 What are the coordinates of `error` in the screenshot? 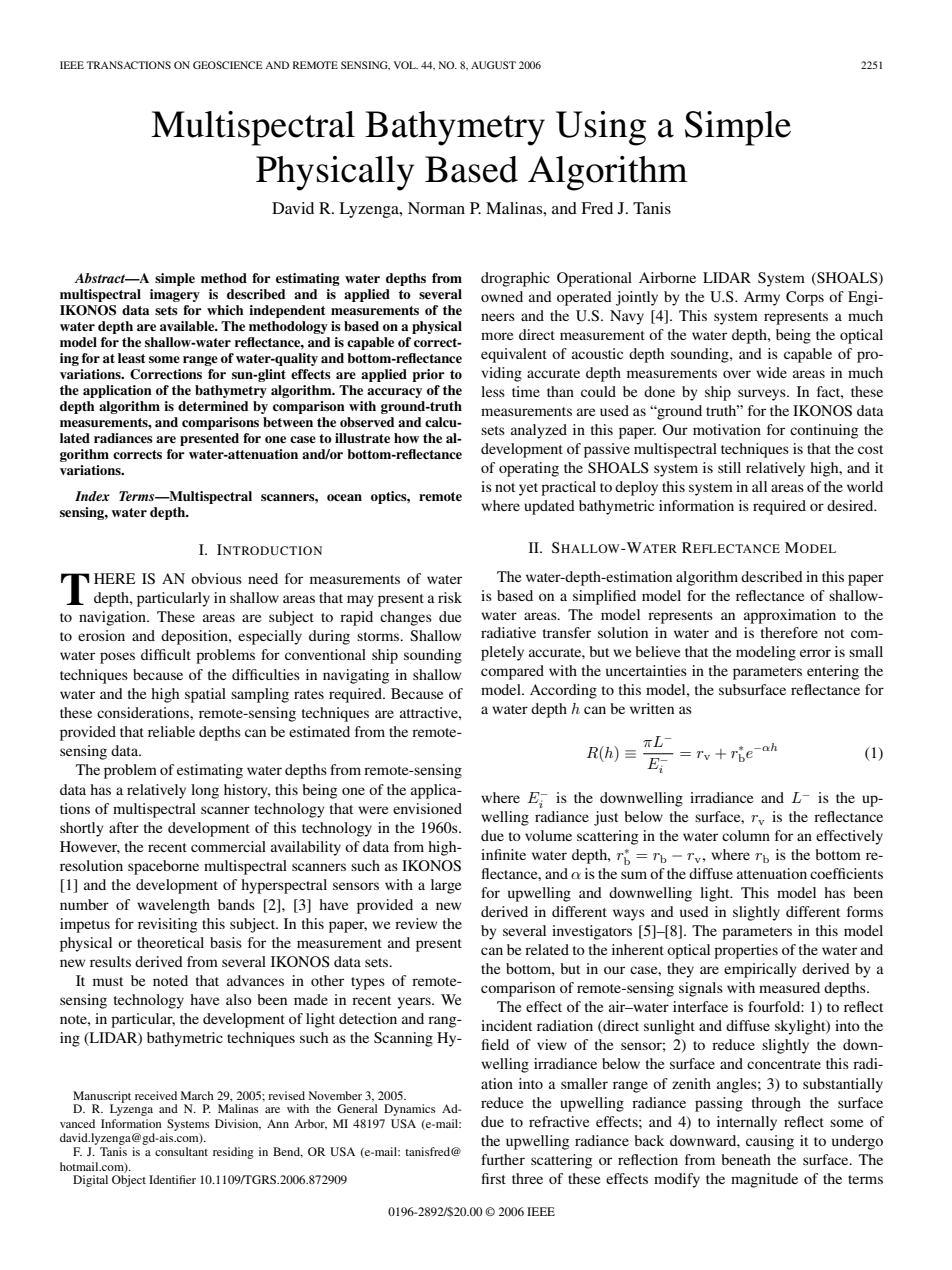 It's located at (815, 653).
